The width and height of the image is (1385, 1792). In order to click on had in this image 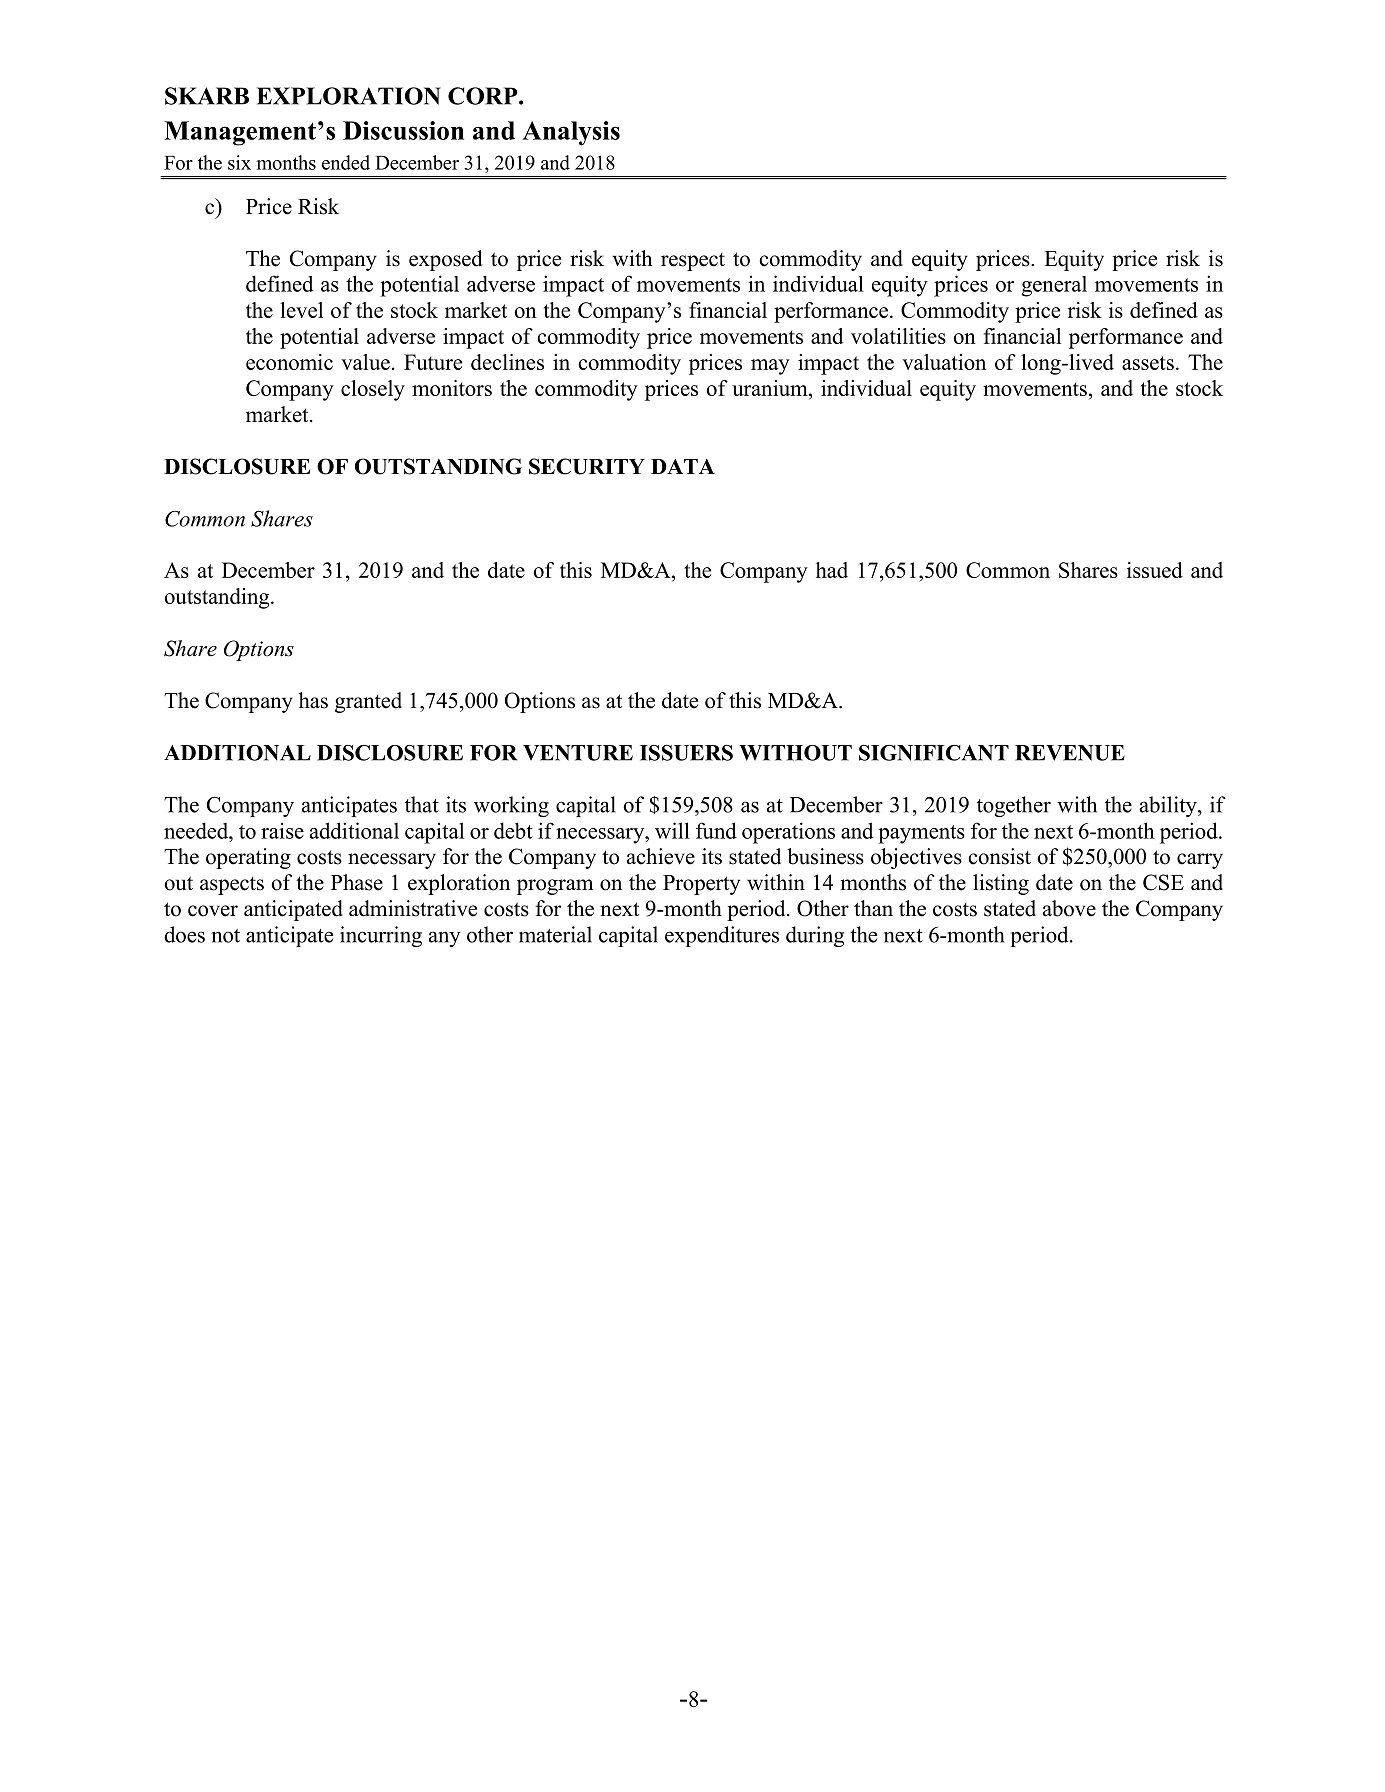, I will do `click(832, 570)`.
